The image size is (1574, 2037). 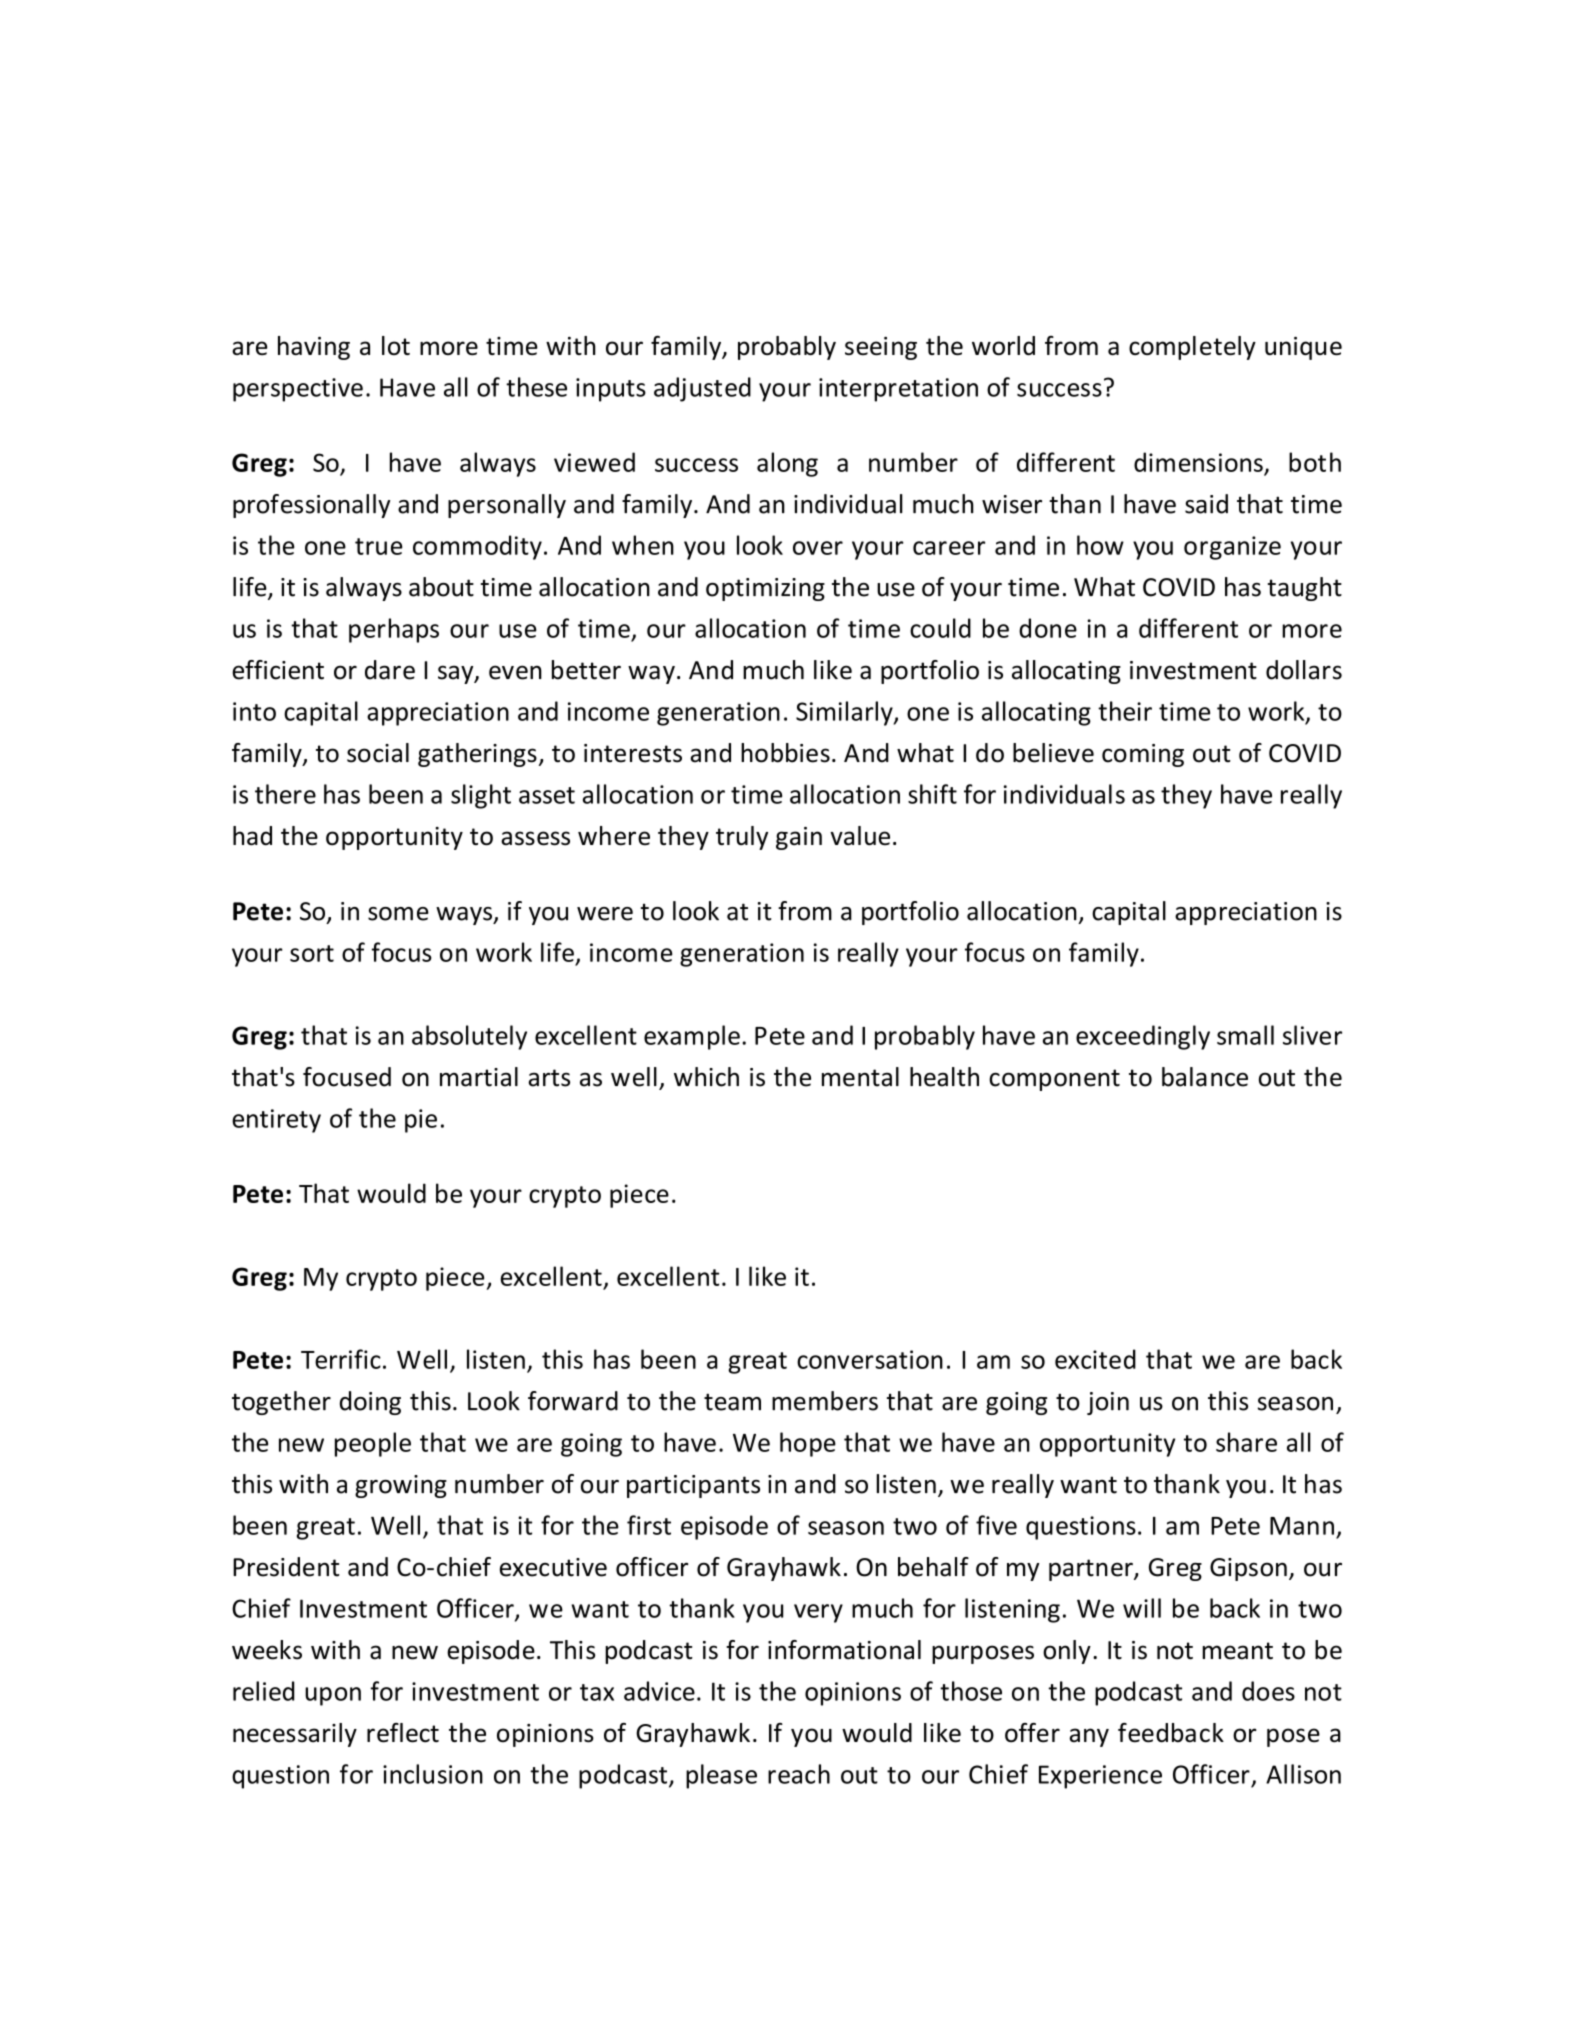 What do you see at coordinates (1192, 348) in the screenshot?
I see `completely` at bounding box center [1192, 348].
